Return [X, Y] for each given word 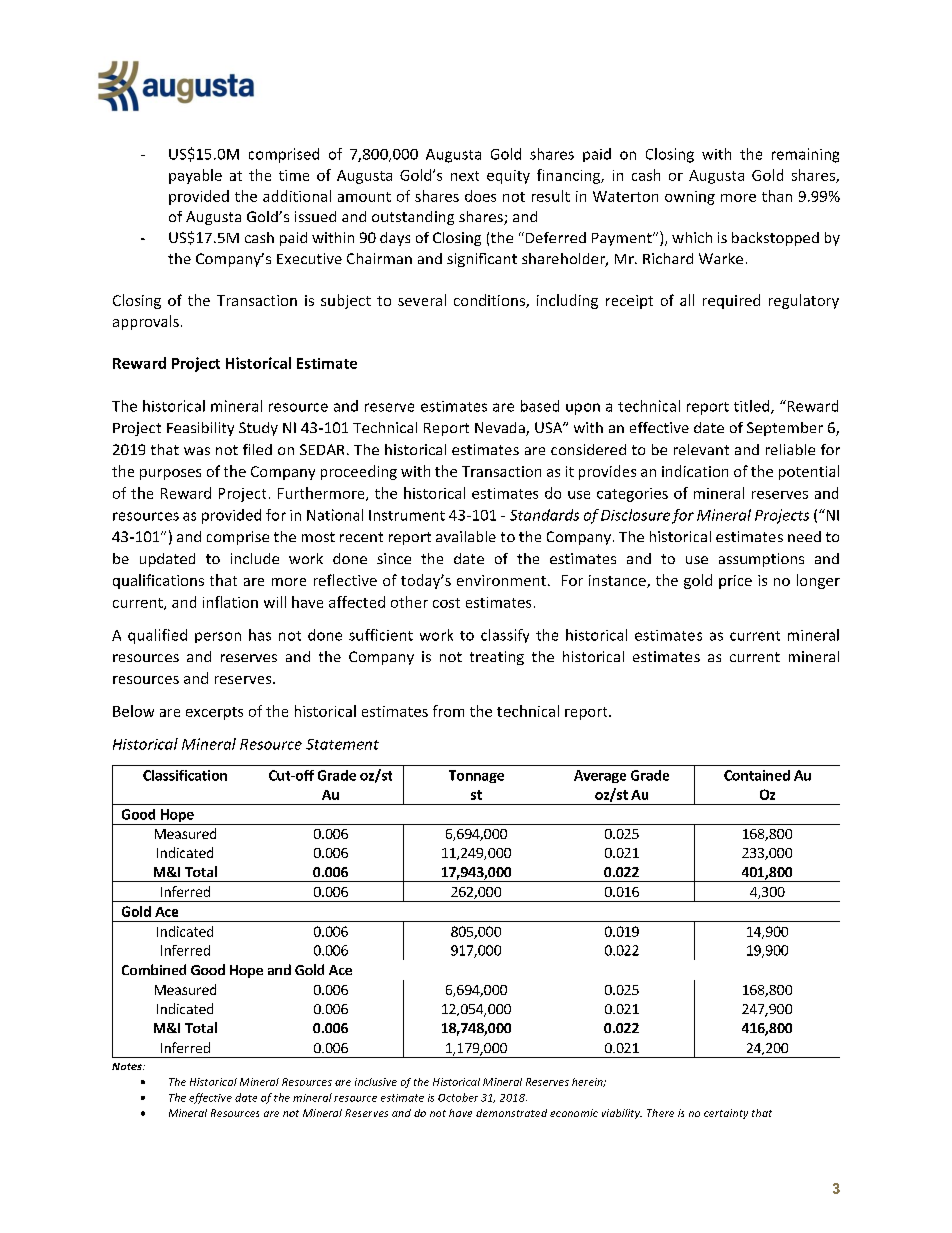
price [735, 582]
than [777, 196]
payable [195, 176]
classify [505, 636]
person [218, 637]
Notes [128, 1066]
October [458, 1097]
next [465, 176]
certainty [726, 1114]
